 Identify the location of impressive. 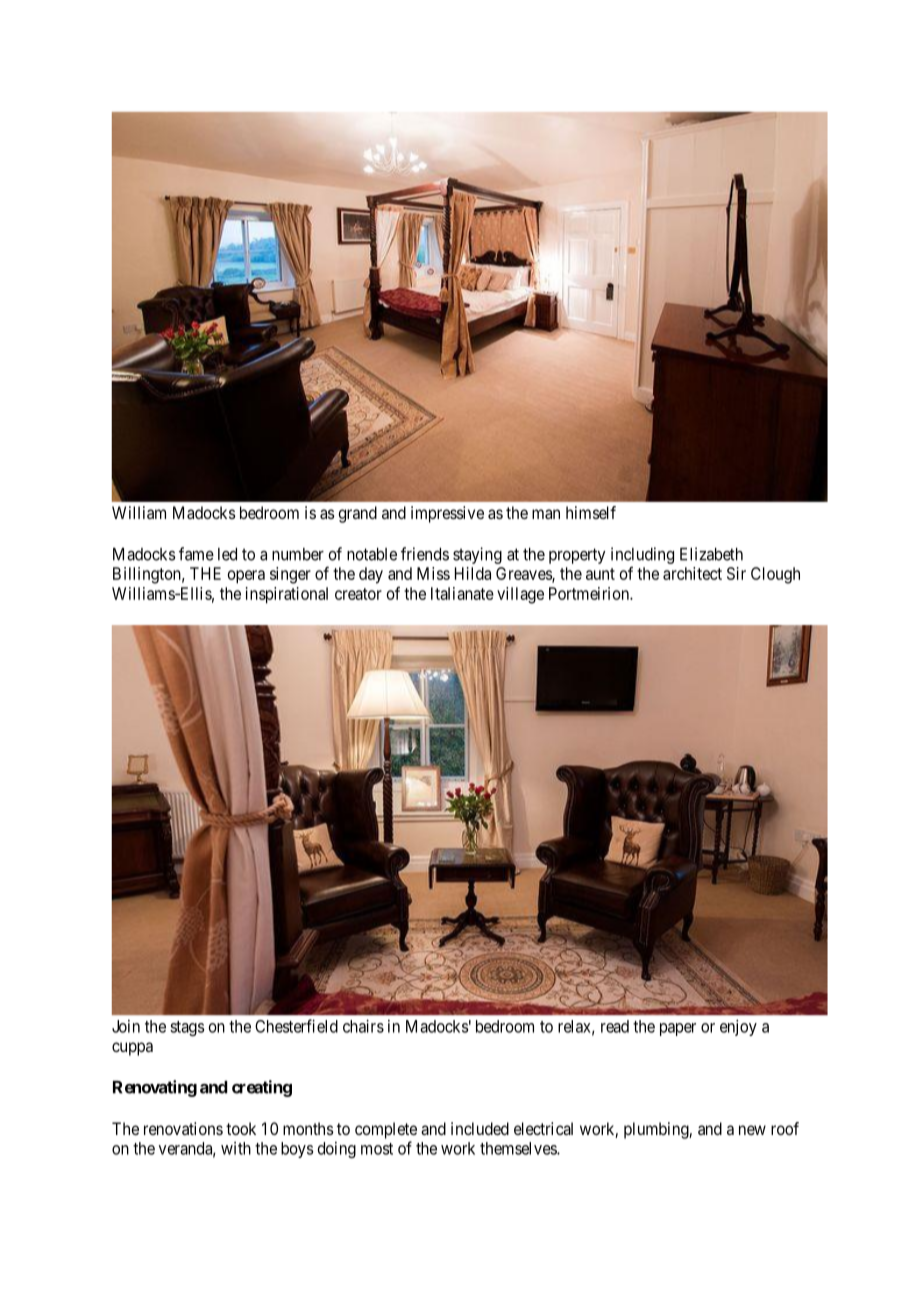
(447, 514).
